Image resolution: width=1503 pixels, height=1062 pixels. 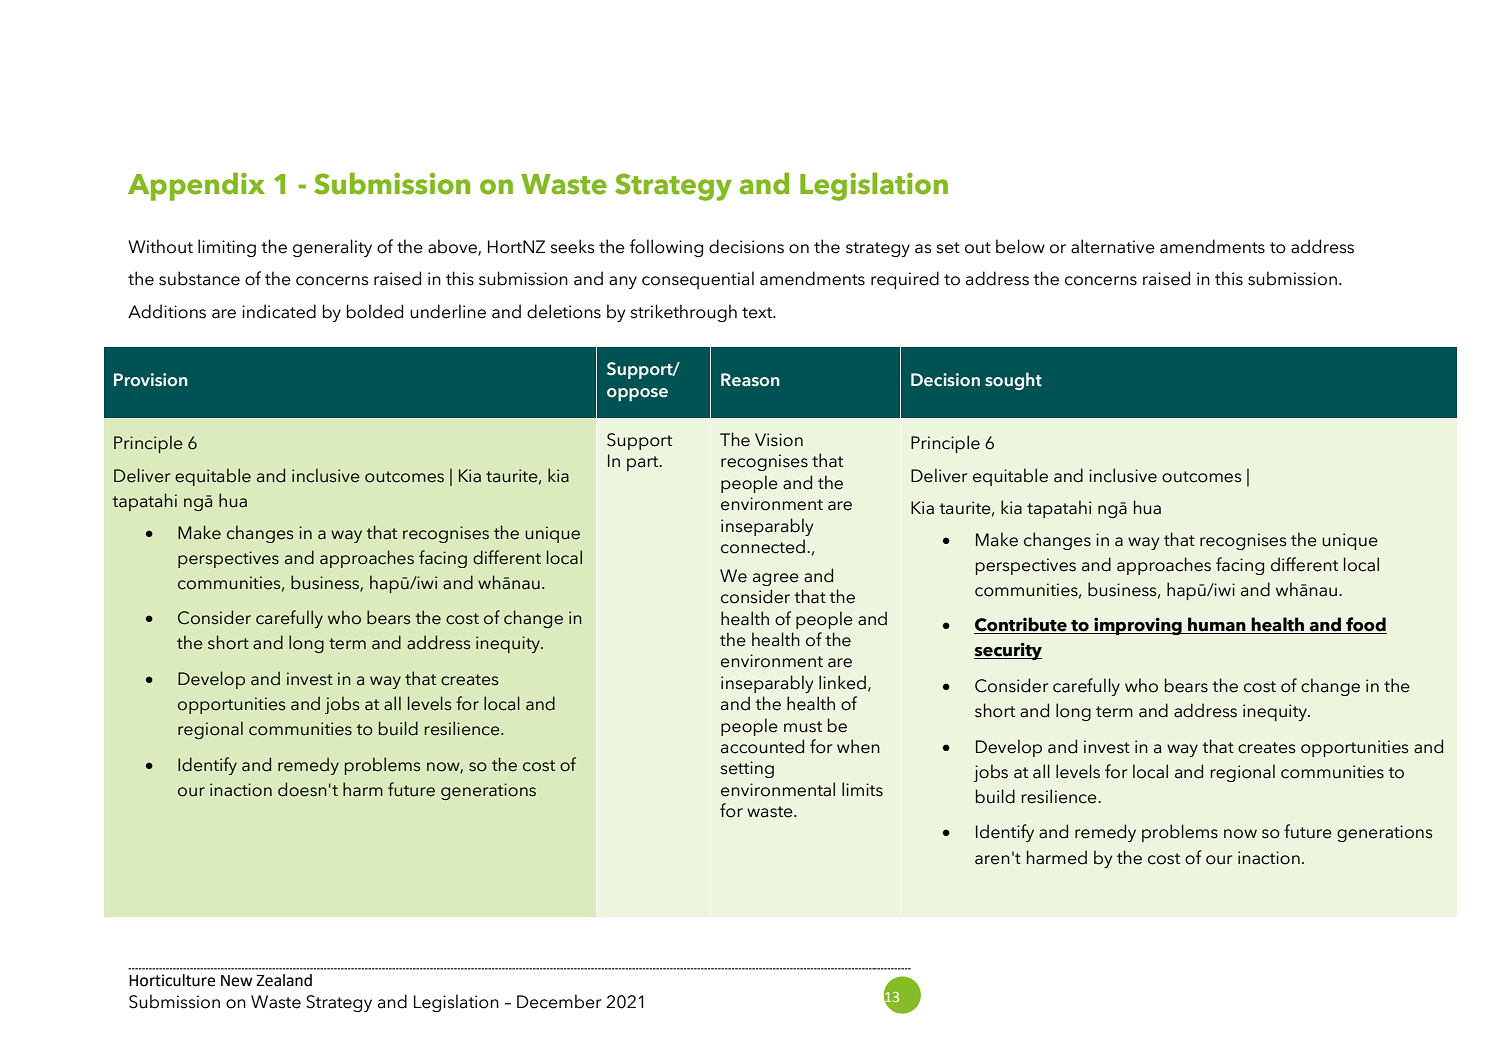 I want to click on agree, so click(x=776, y=579).
